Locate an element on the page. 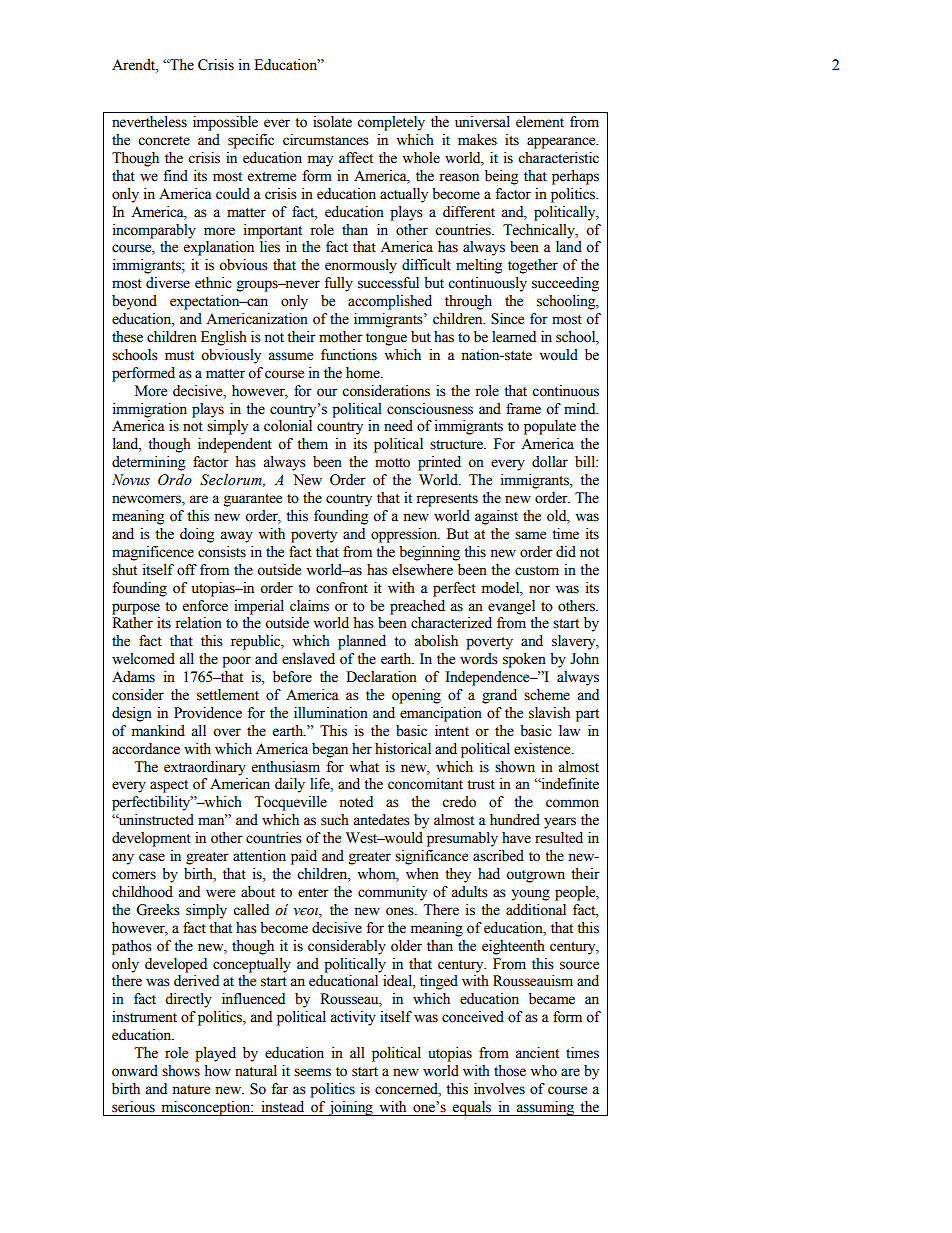  seems is located at coordinates (312, 1072).
